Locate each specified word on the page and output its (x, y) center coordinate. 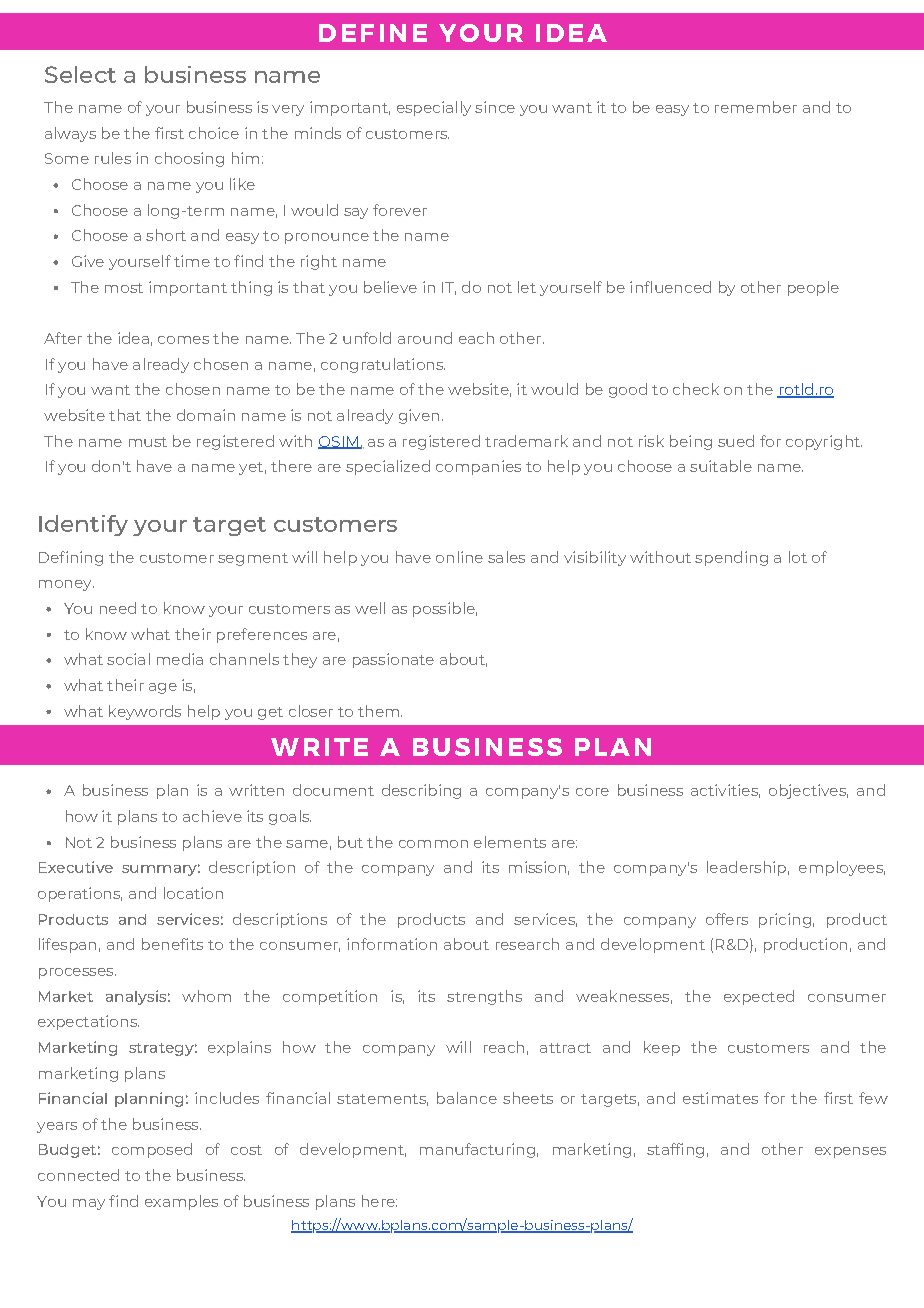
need (118, 608)
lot (798, 557)
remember (756, 107)
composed (152, 1150)
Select (80, 74)
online (459, 557)
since (495, 107)
